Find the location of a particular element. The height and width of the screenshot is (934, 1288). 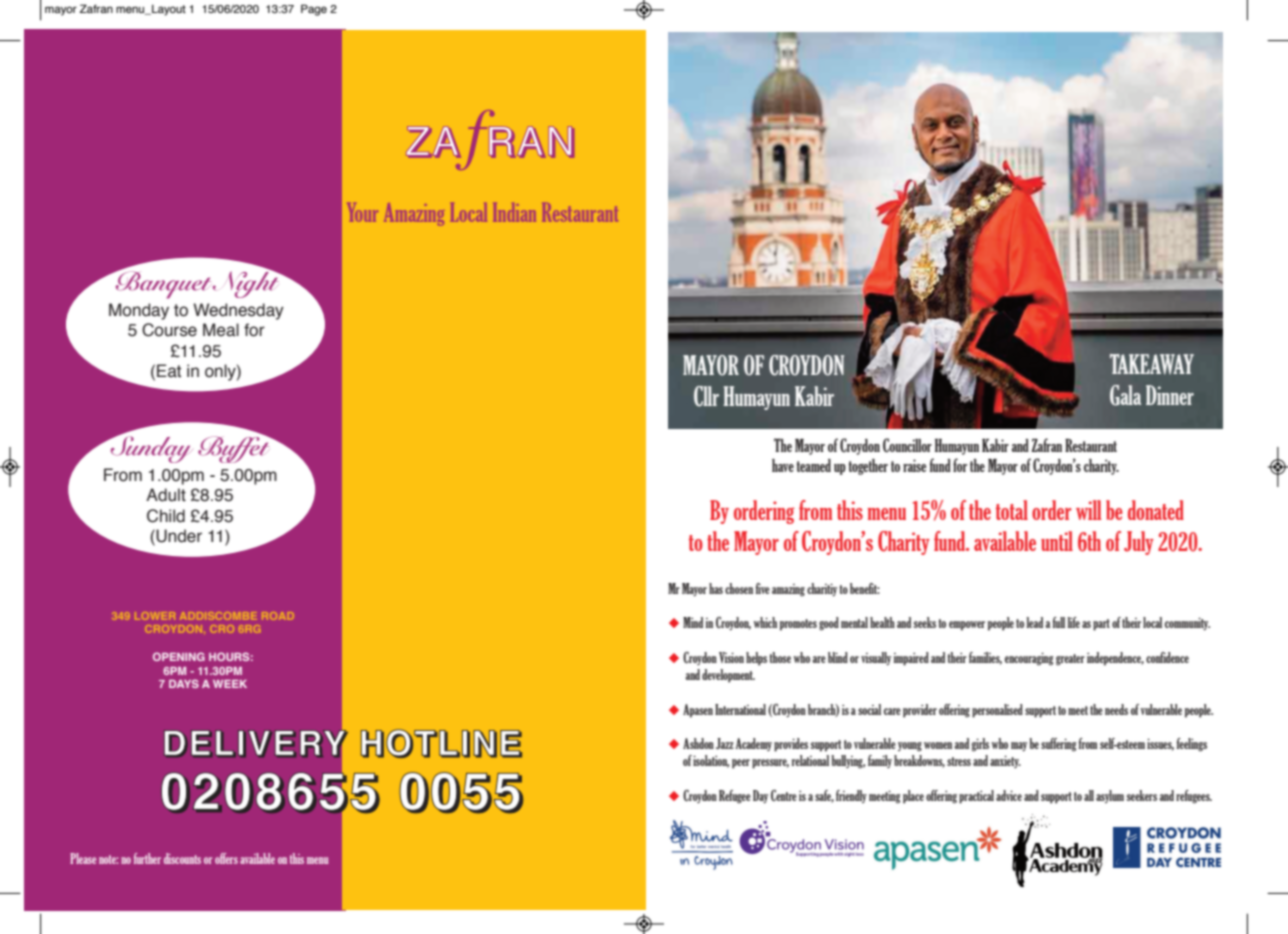

have is located at coordinates (783, 465).
